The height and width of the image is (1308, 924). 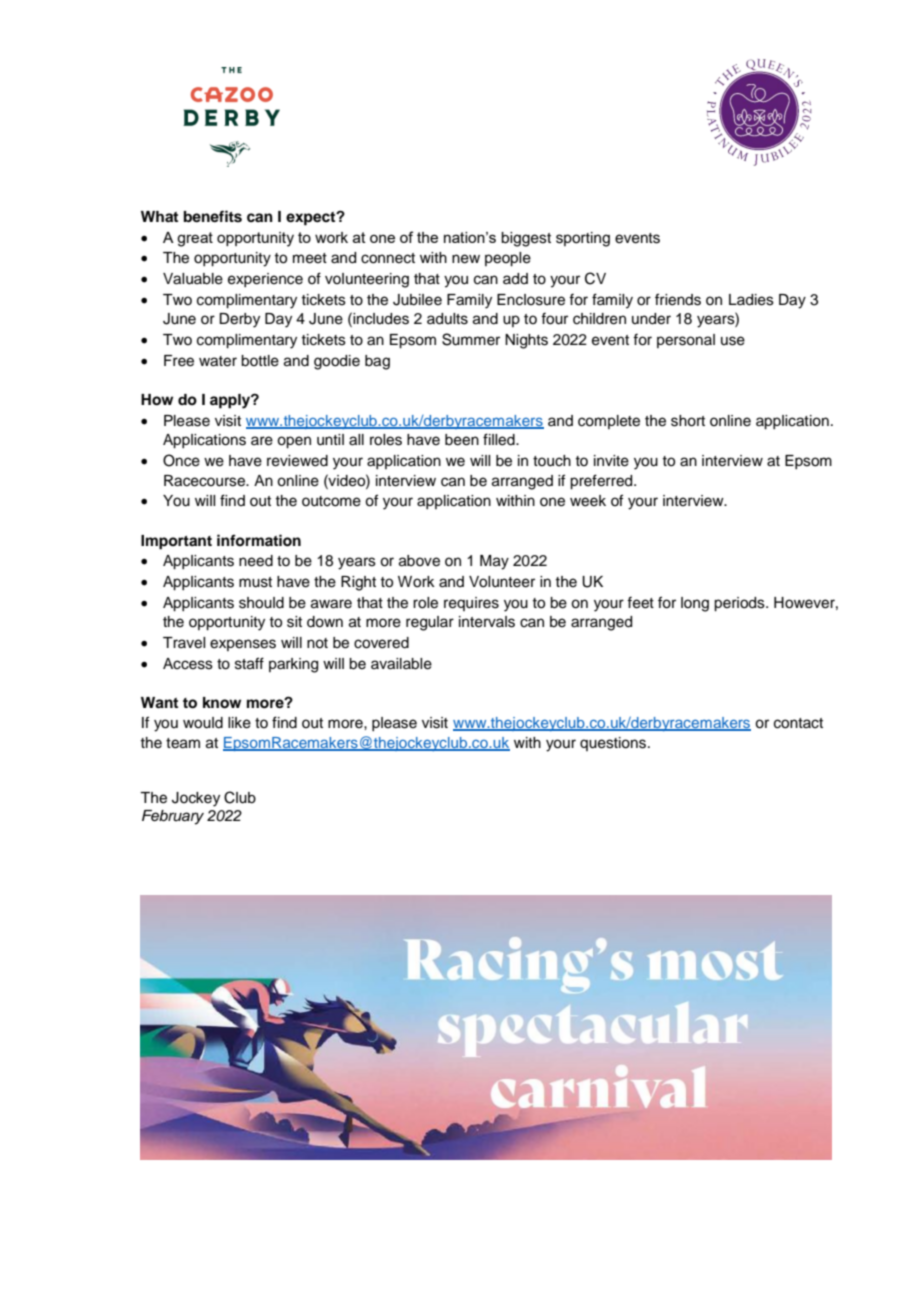 I want to click on great, so click(x=195, y=239).
